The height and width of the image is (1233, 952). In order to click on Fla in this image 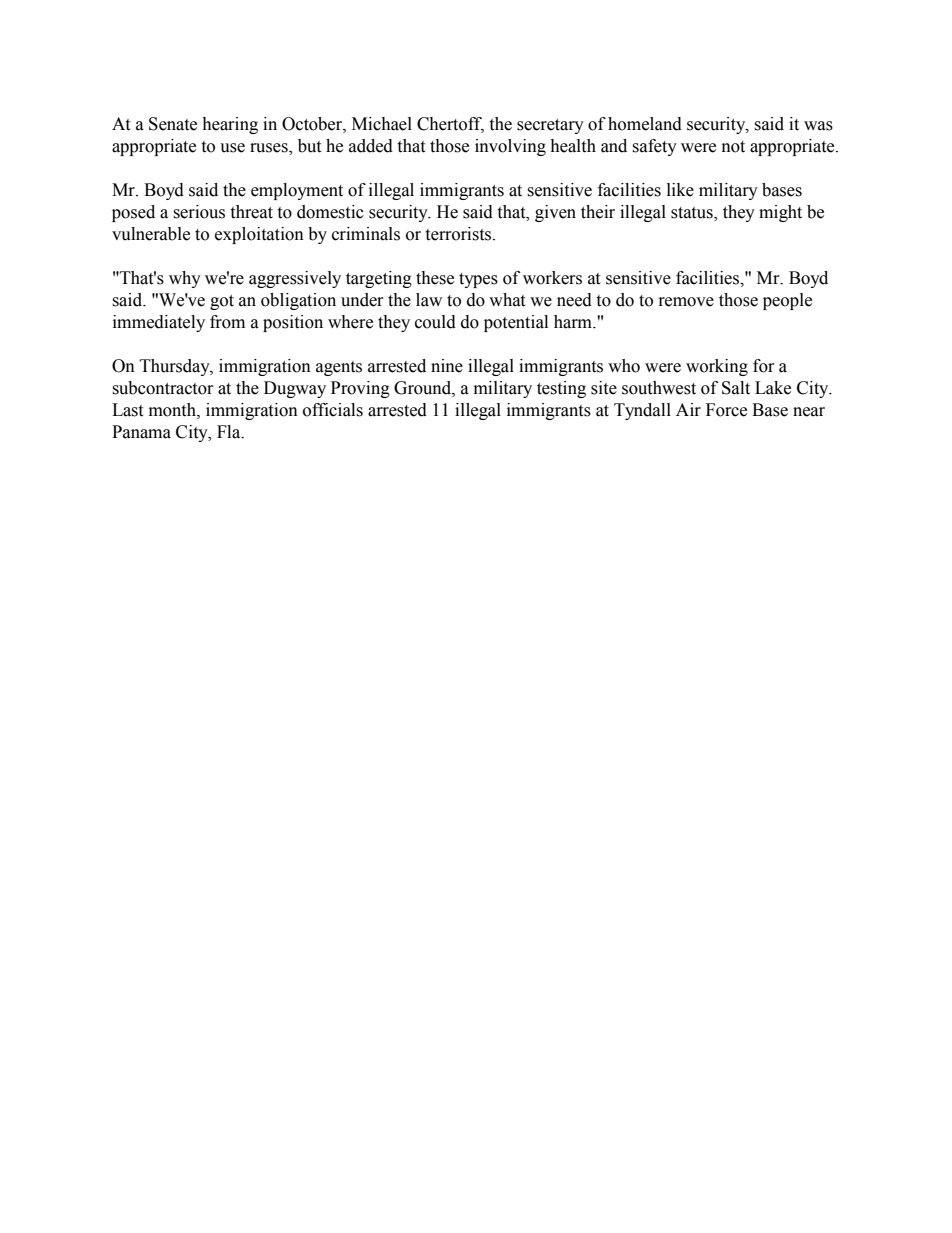, I will do `click(230, 432)`.
